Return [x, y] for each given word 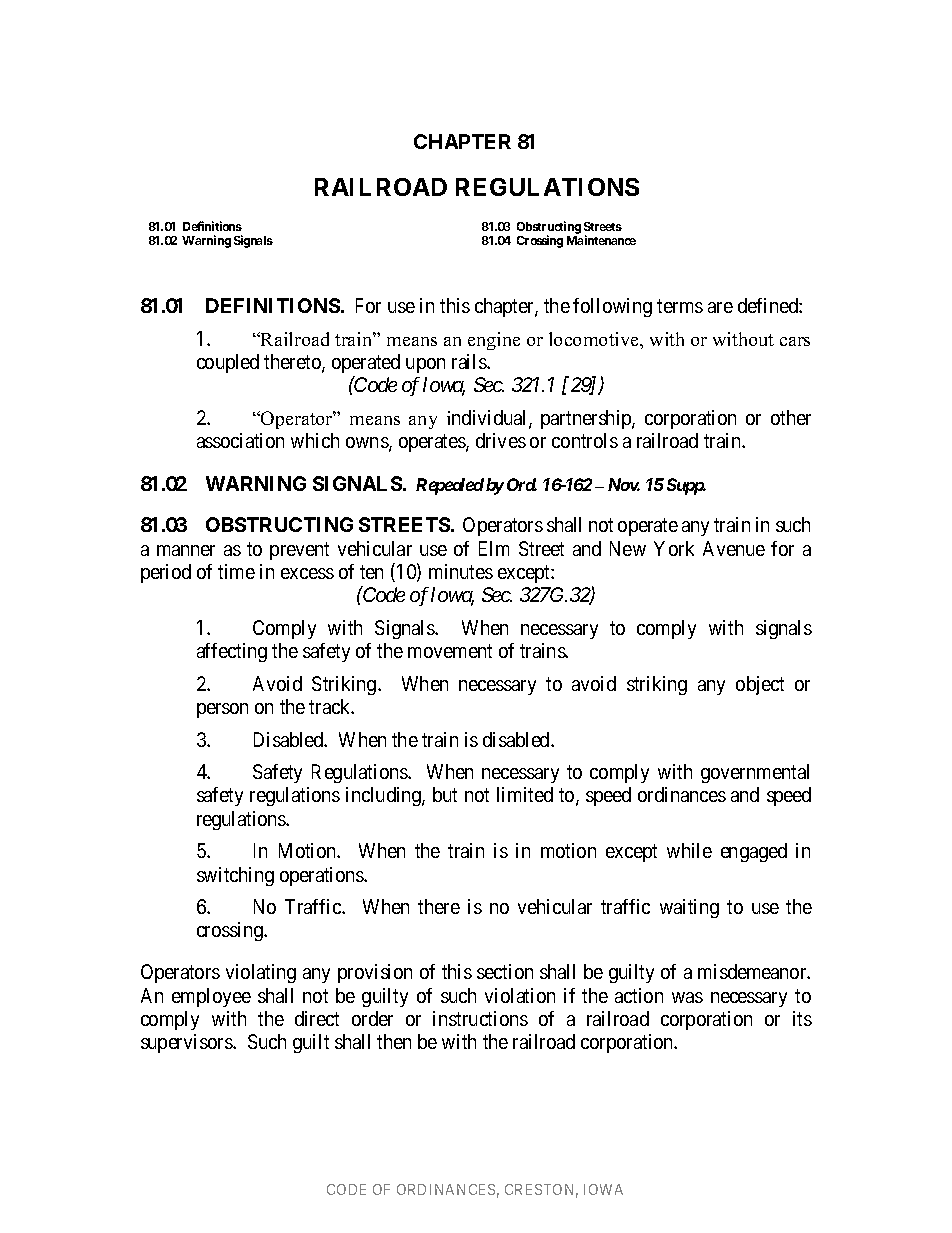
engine [494, 341]
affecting [232, 652]
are [720, 307]
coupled [228, 363]
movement [450, 651]
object [760, 685]
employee [211, 997]
